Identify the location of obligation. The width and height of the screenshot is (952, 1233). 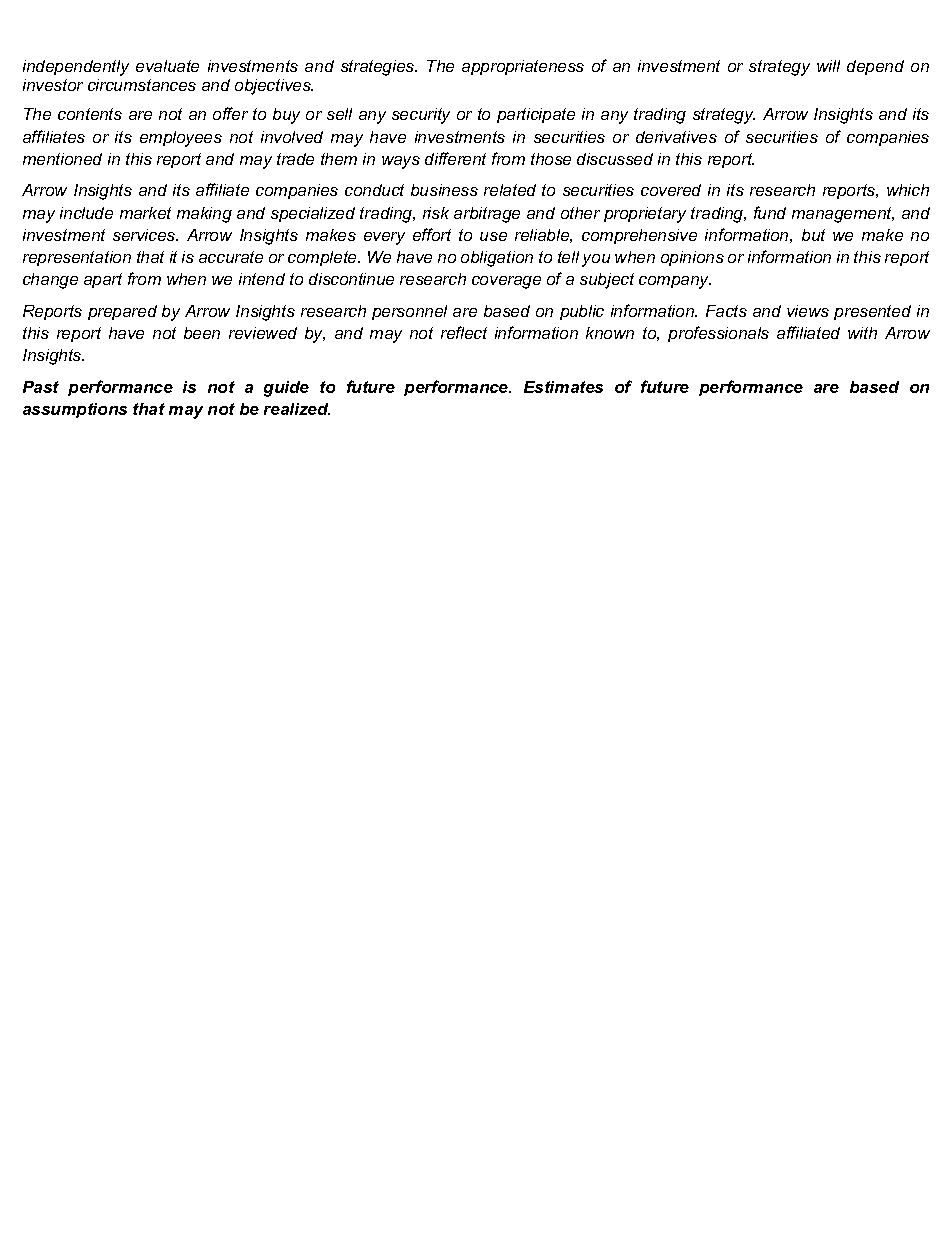
(497, 259).
